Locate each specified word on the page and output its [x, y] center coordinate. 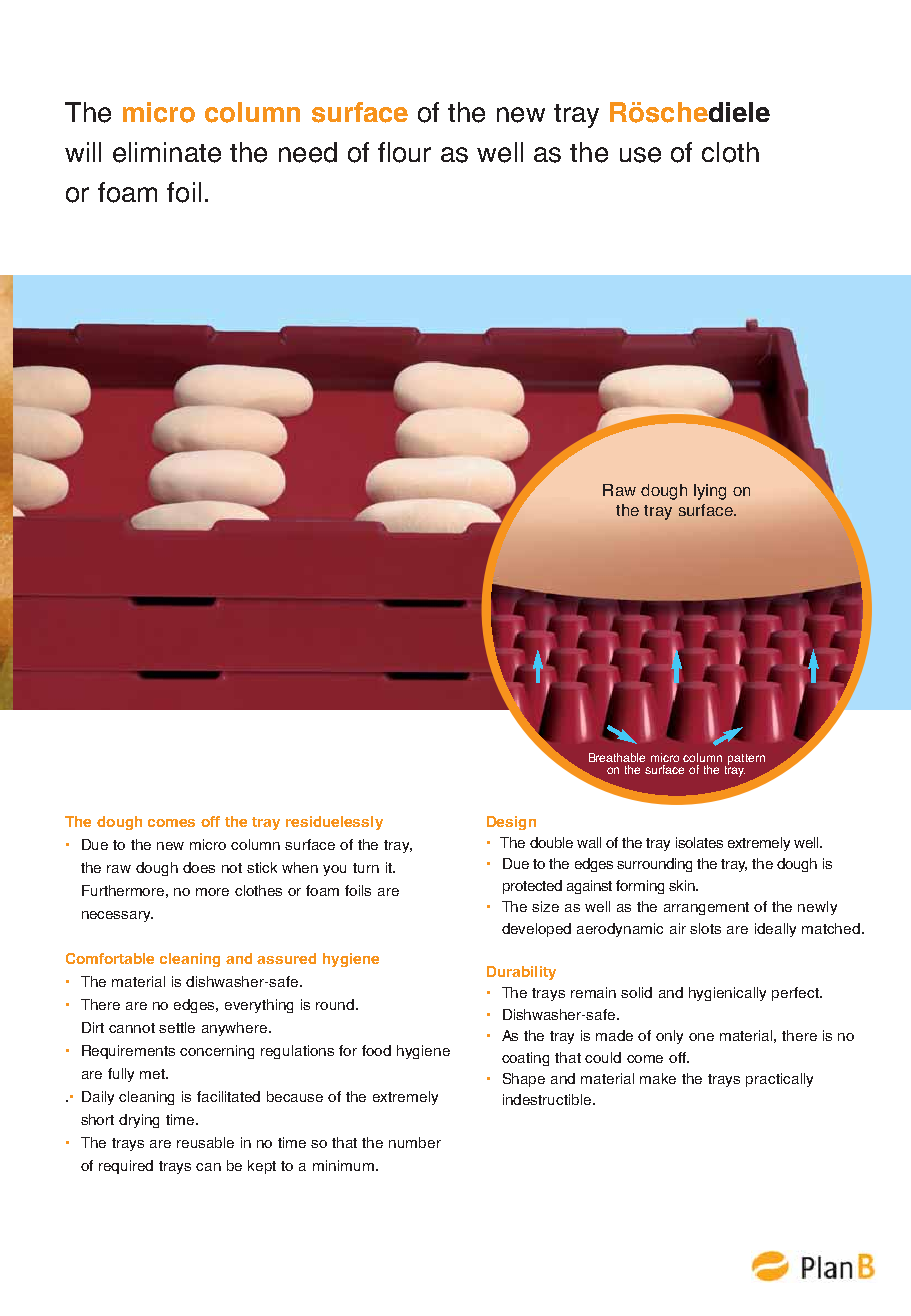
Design [511, 823]
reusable [205, 1142]
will [83, 152]
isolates [699, 842]
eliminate [167, 152]
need [308, 152]
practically [779, 1080]
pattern [746, 759]
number [415, 1142]
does [199, 867]
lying [710, 492]
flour [404, 152]
